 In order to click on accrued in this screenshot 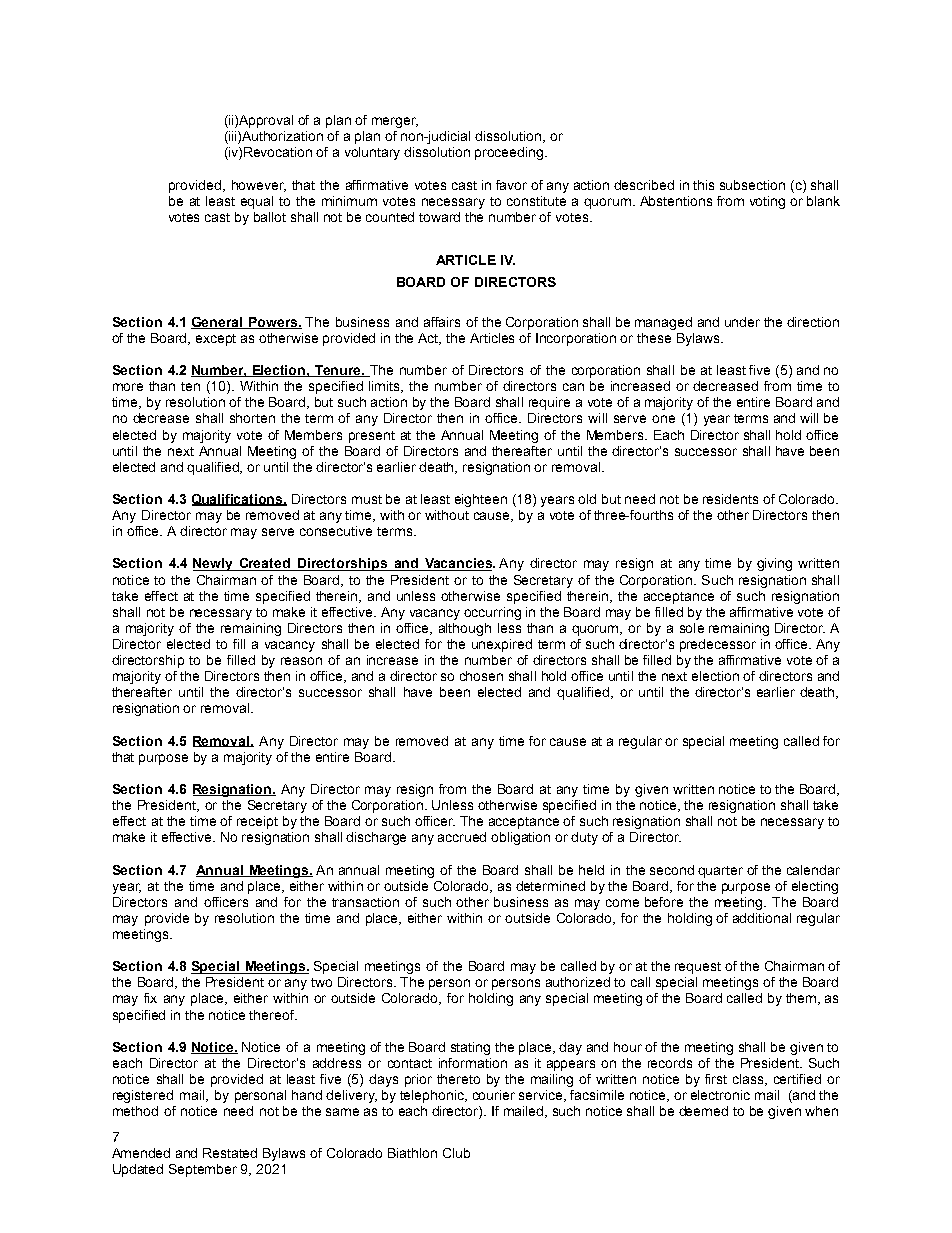, I will do `click(462, 837)`.
